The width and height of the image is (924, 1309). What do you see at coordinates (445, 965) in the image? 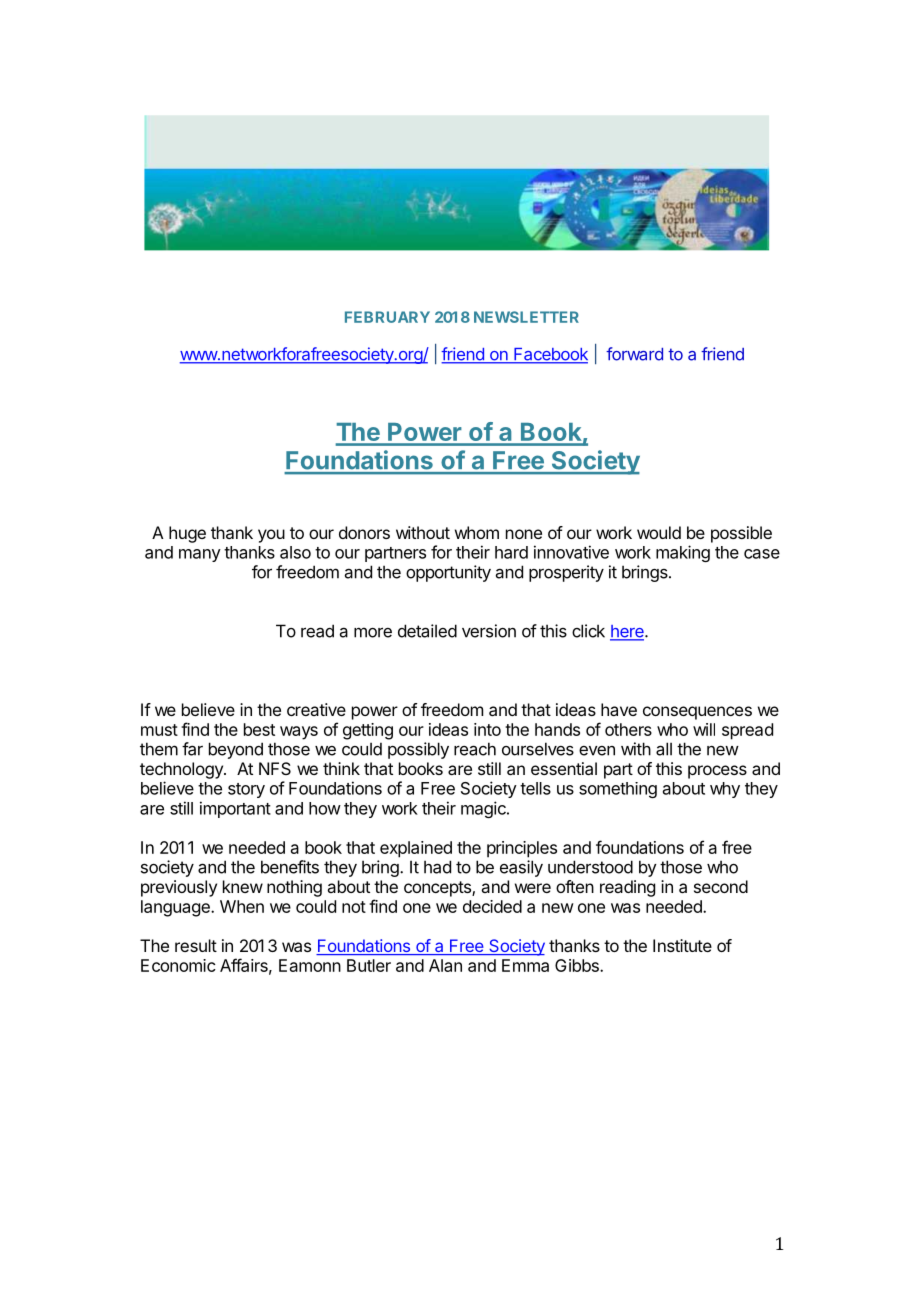
I see `Alan` at bounding box center [445, 965].
